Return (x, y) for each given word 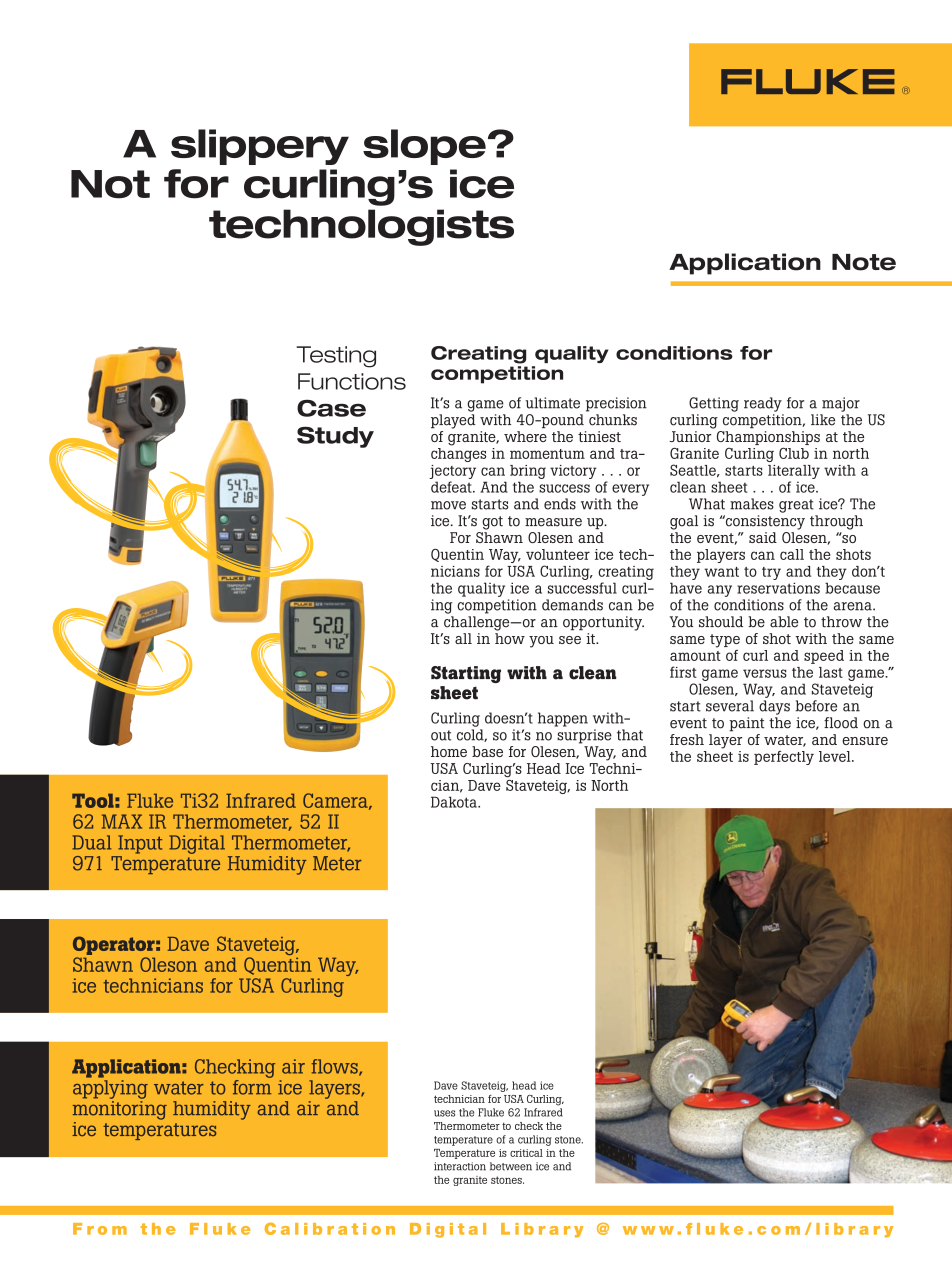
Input (140, 844)
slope (424, 147)
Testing (336, 357)
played (453, 421)
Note (864, 262)
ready (763, 404)
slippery (260, 147)
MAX (122, 821)
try (771, 573)
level (836, 756)
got (492, 523)
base (487, 751)
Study (335, 437)
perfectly (784, 758)
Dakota (455, 802)
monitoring (120, 1110)
